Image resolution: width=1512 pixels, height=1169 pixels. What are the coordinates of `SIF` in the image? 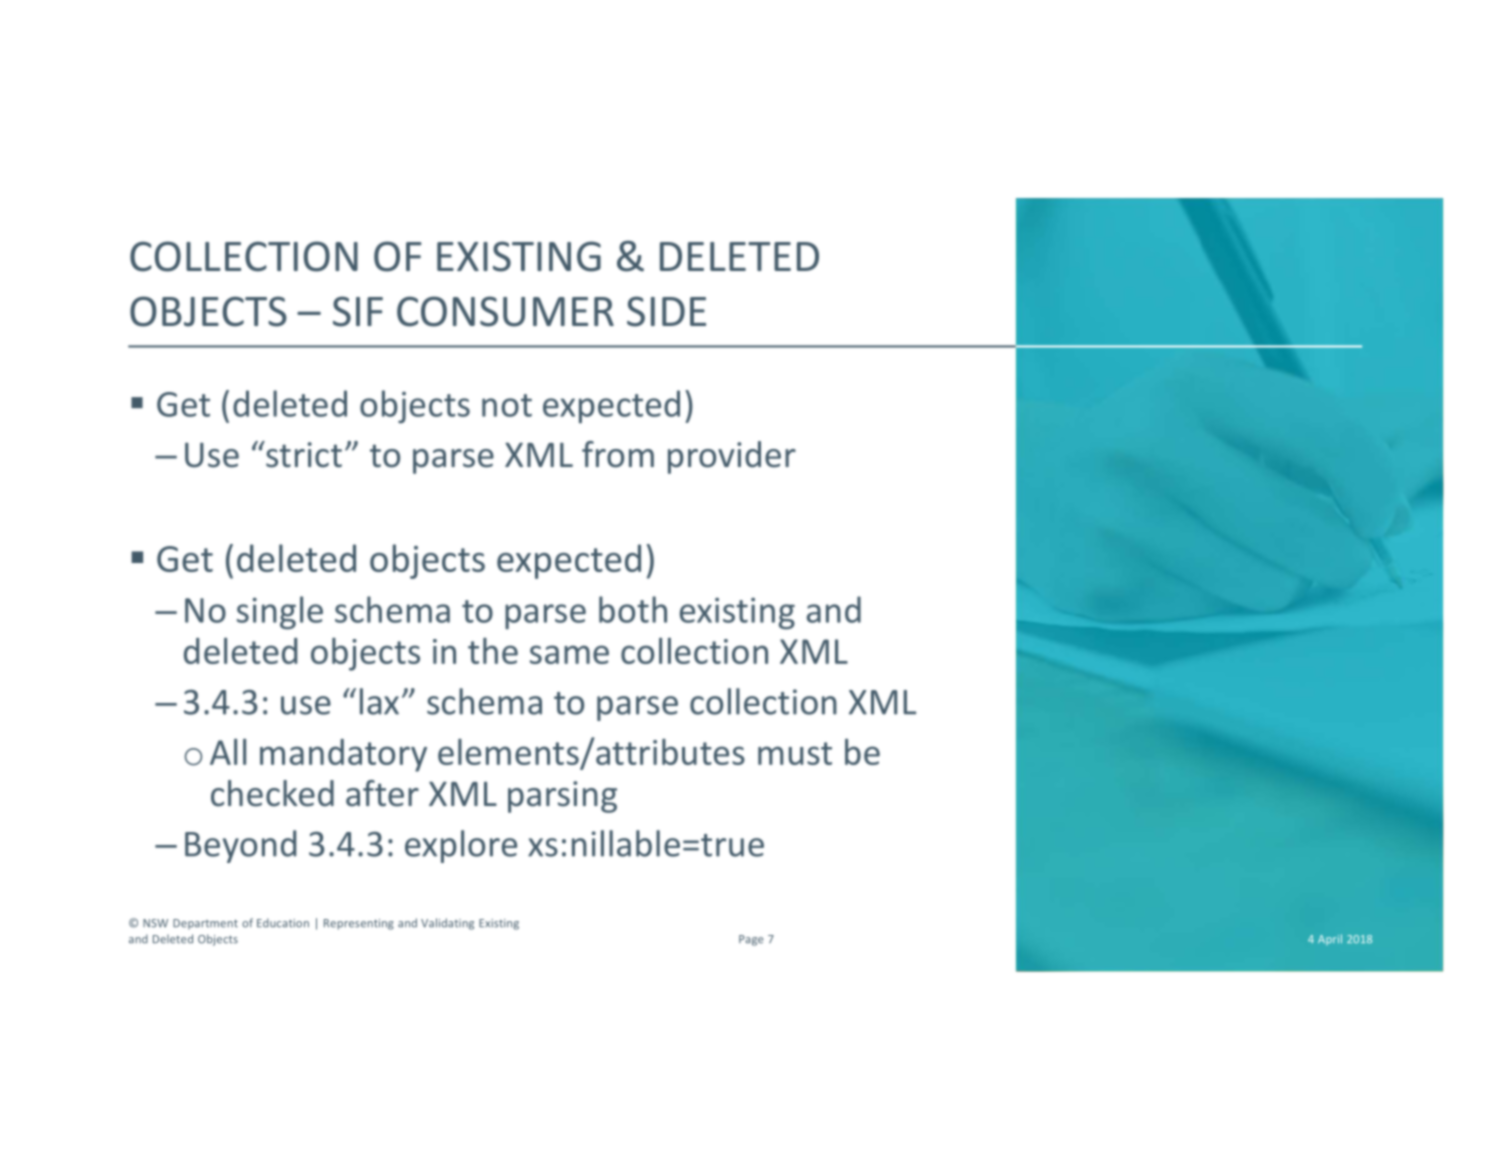 It's located at (358, 311).
